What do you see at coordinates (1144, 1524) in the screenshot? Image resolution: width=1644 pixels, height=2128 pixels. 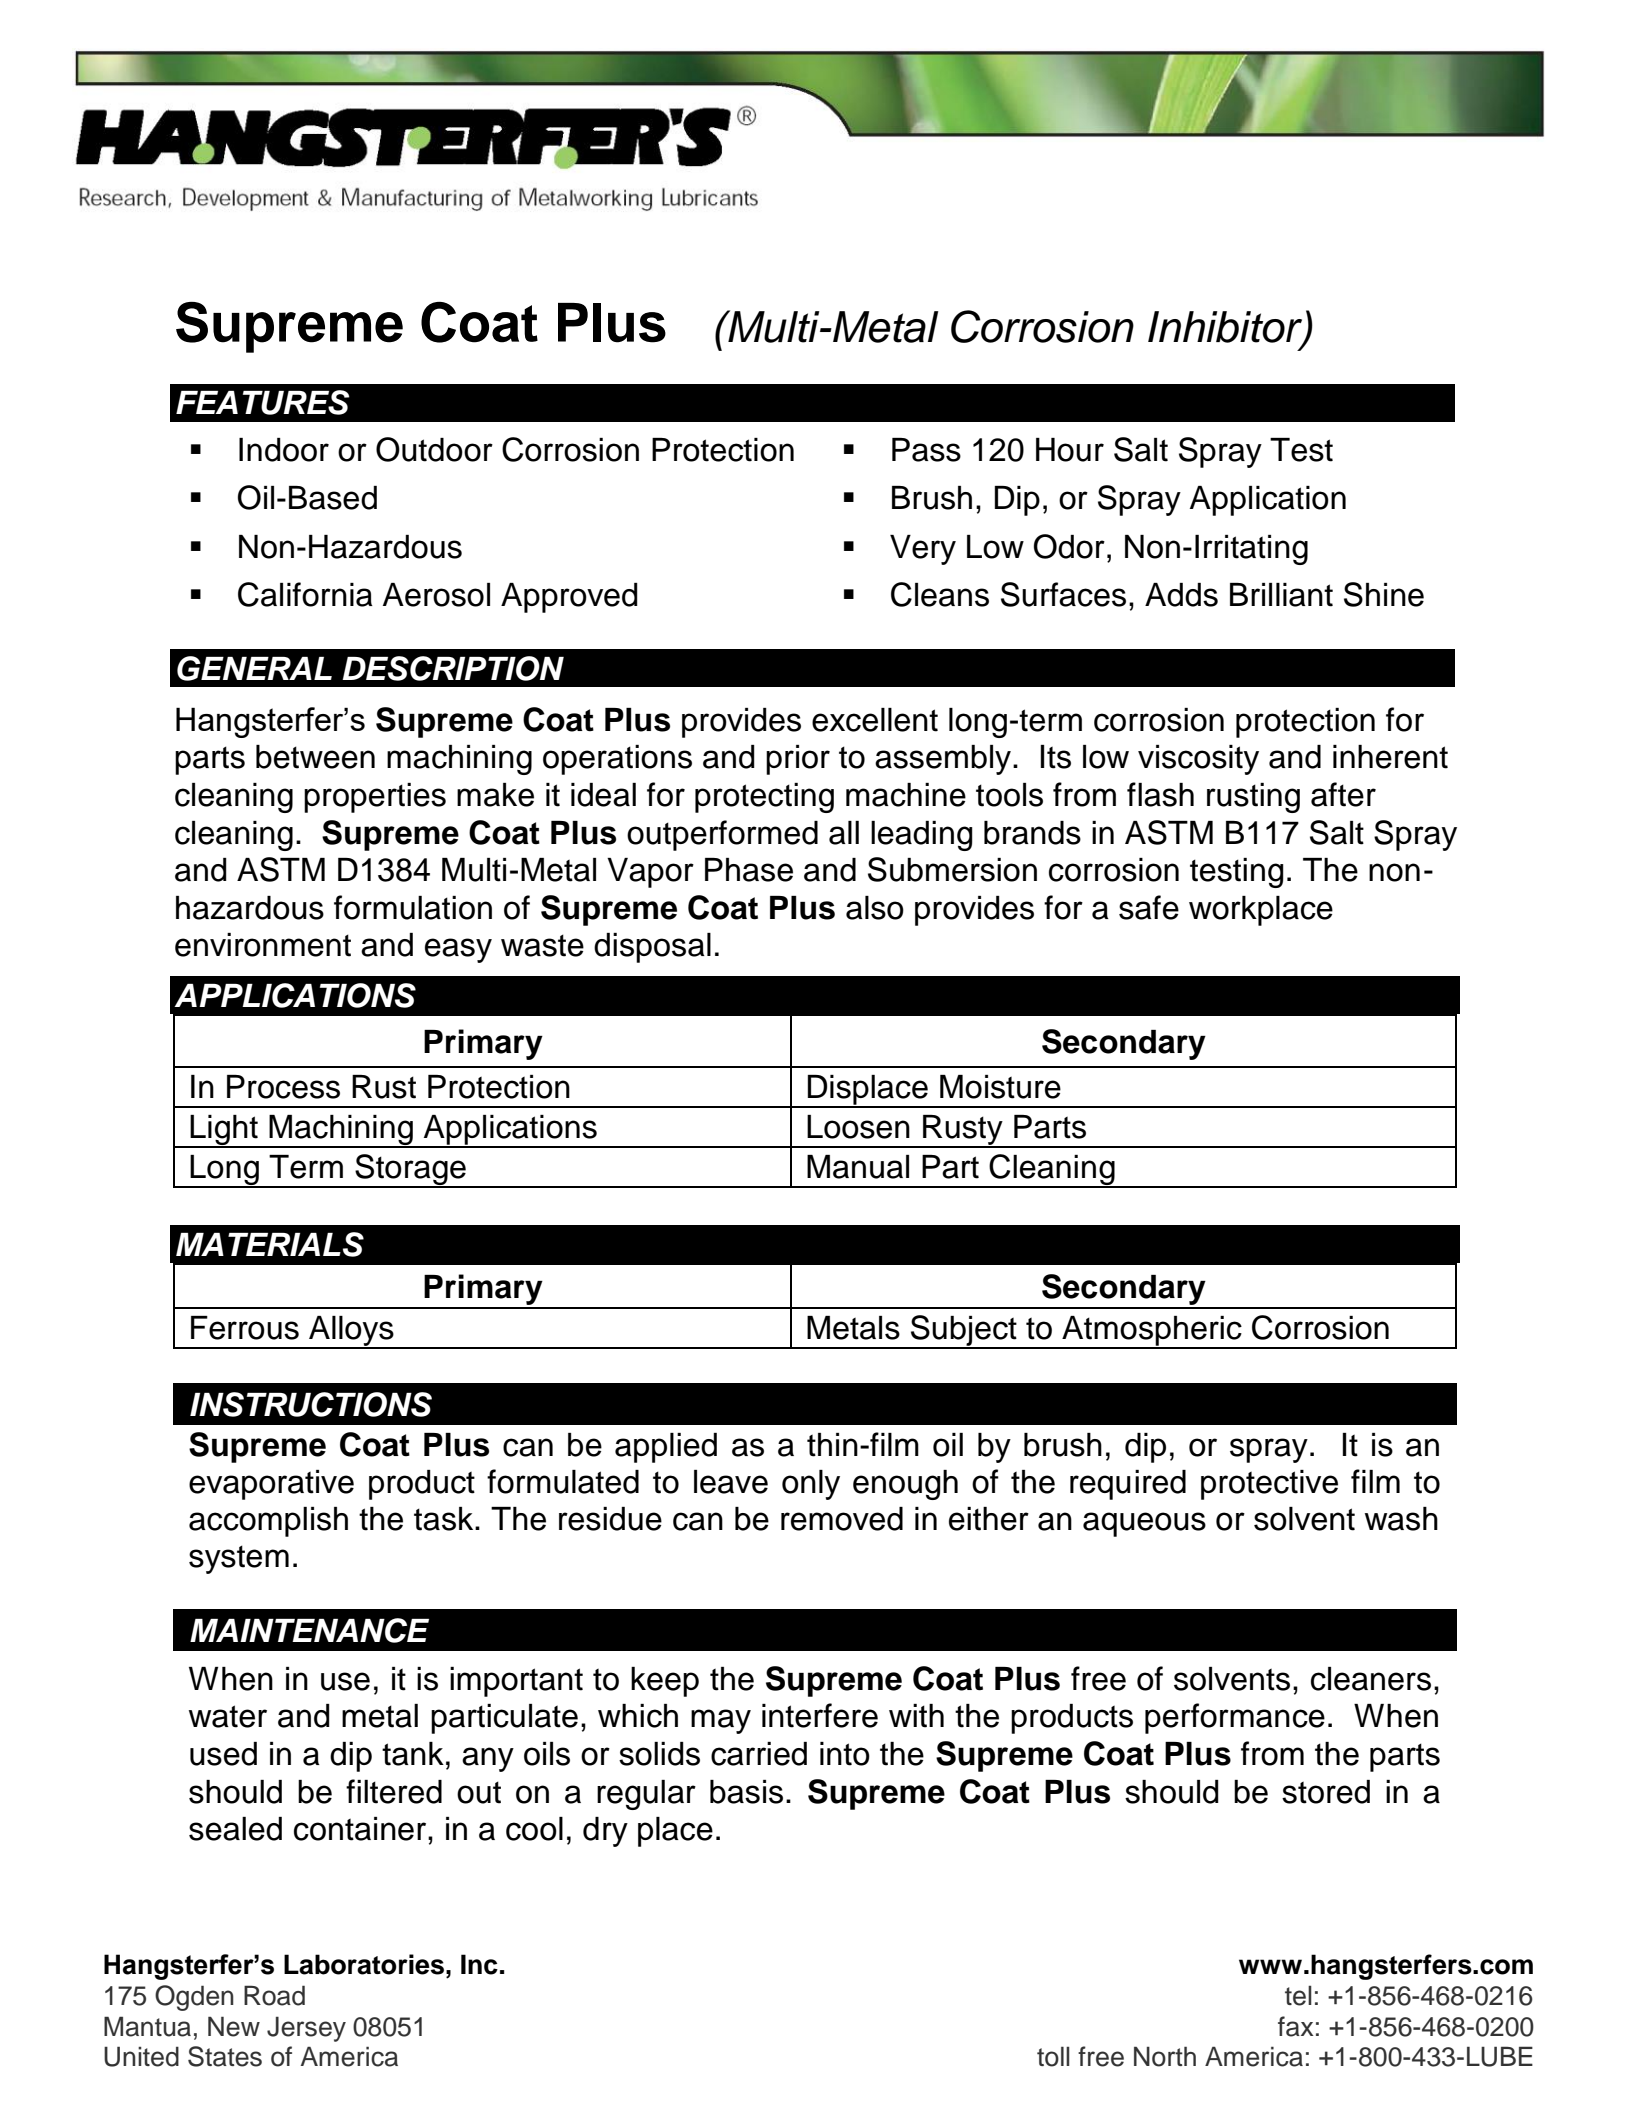 I see `aqueous` at bounding box center [1144, 1524].
